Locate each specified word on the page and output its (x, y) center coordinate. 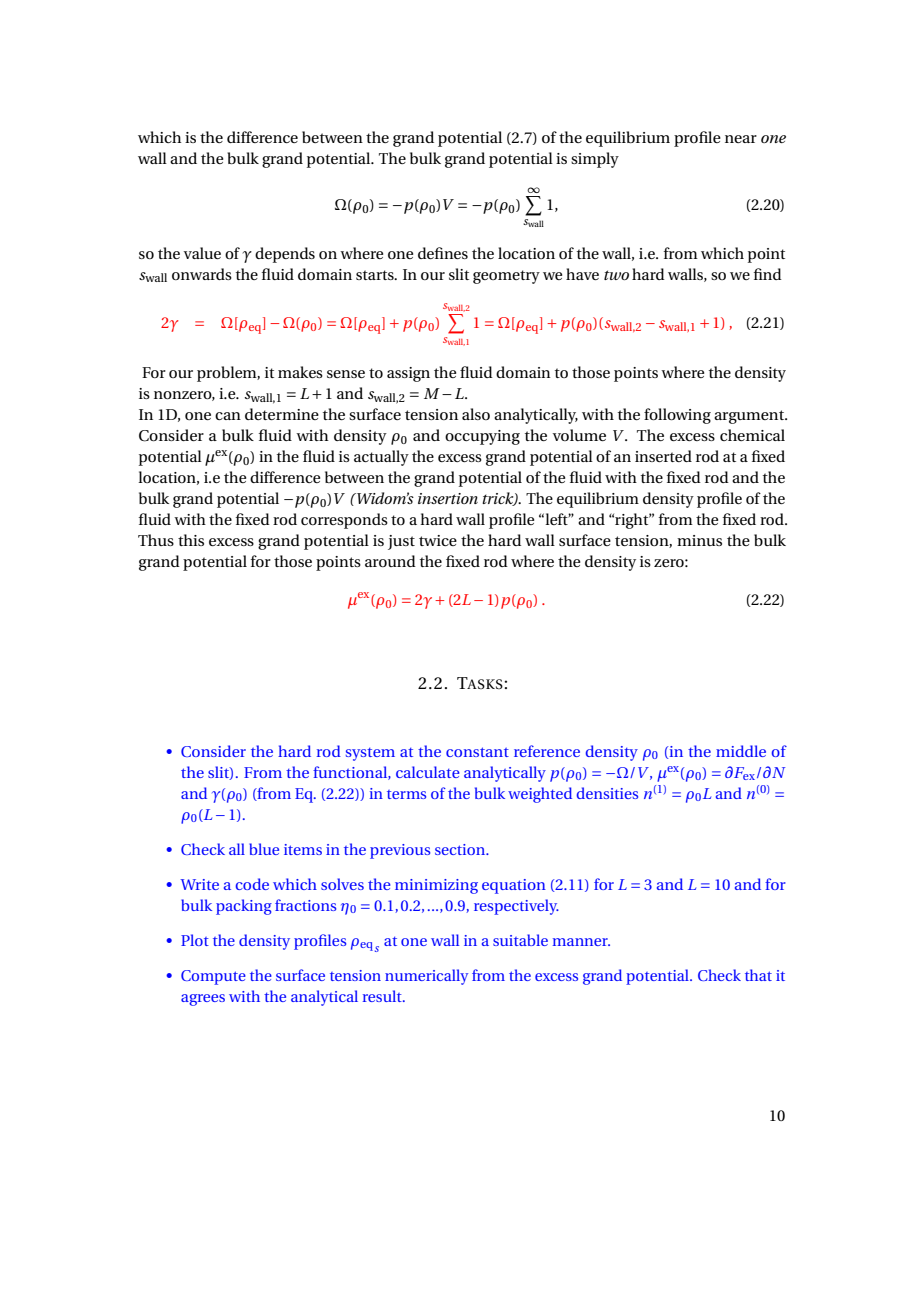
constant (477, 752)
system (370, 754)
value (202, 253)
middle (741, 751)
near (741, 139)
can (228, 416)
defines (443, 253)
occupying (482, 437)
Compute (213, 977)
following (677, 416)
